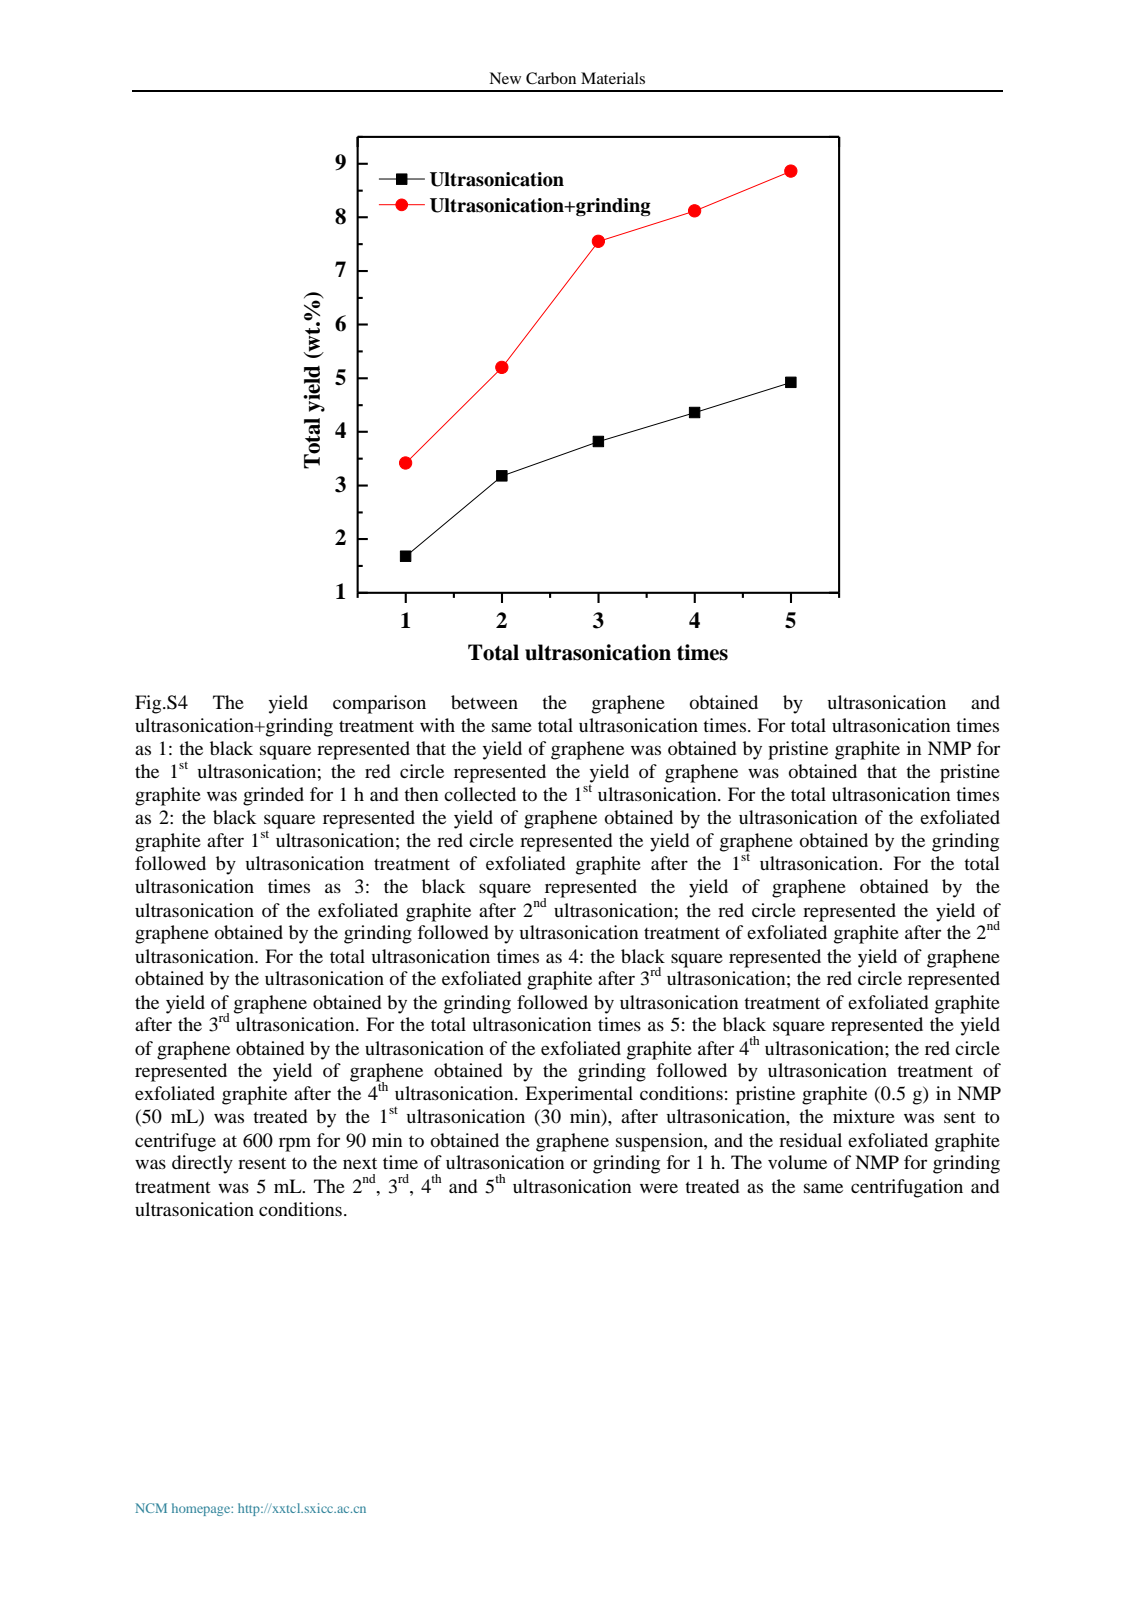  What do you see at coordinates (273, 796) in the screenshot?
I see `grinded` at bounding box center [273, 796].
